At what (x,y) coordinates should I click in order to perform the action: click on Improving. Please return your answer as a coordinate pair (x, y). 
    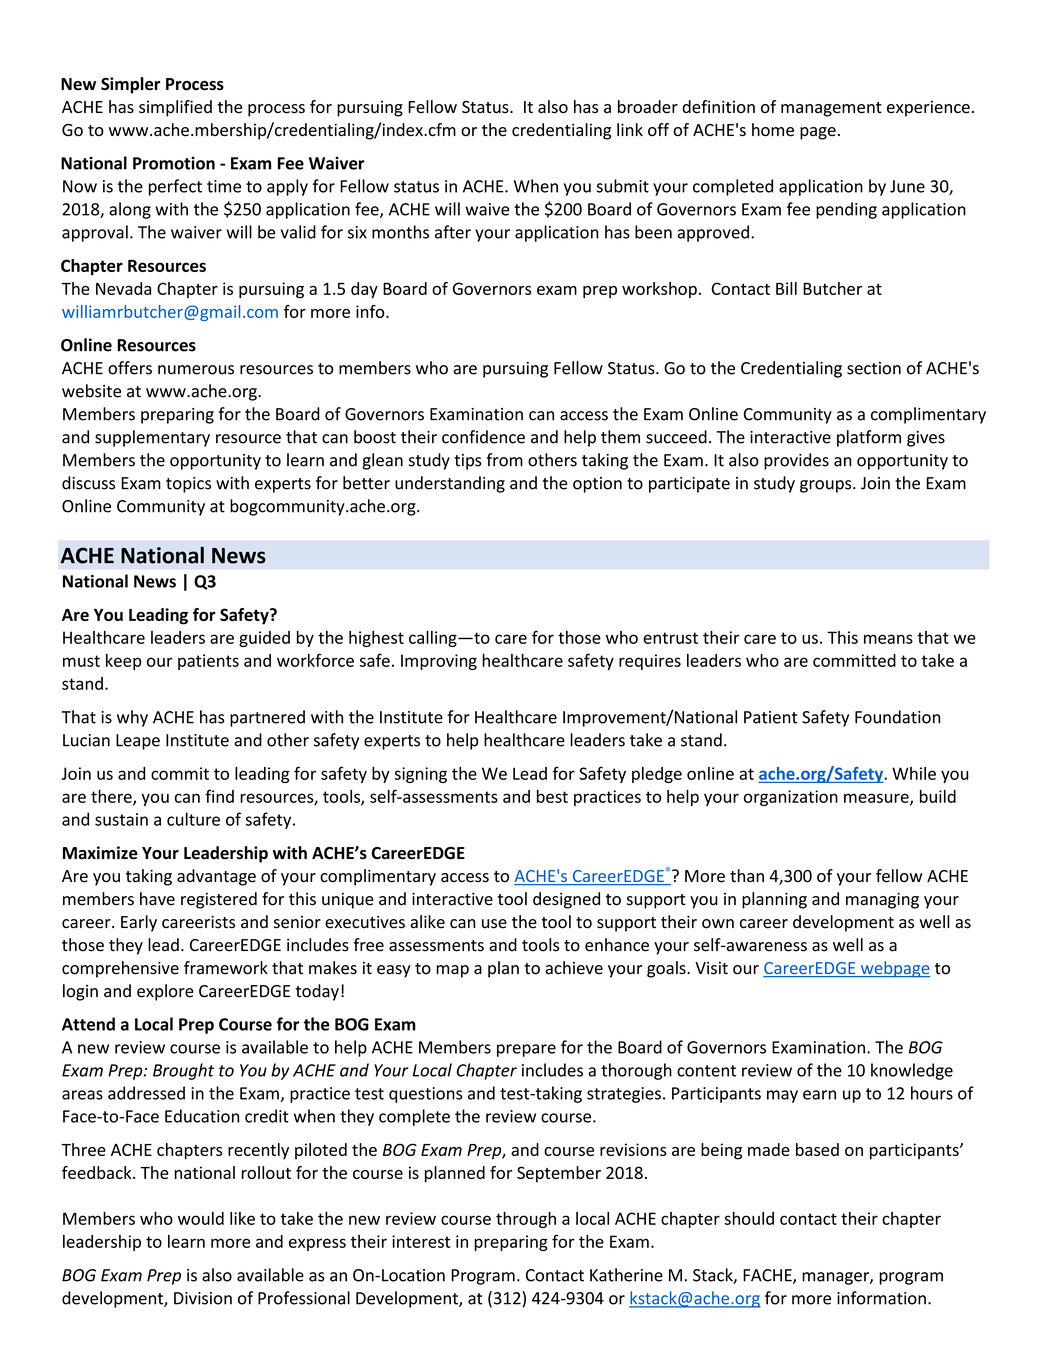
    Looking at the image, I should click on (439, 662).
